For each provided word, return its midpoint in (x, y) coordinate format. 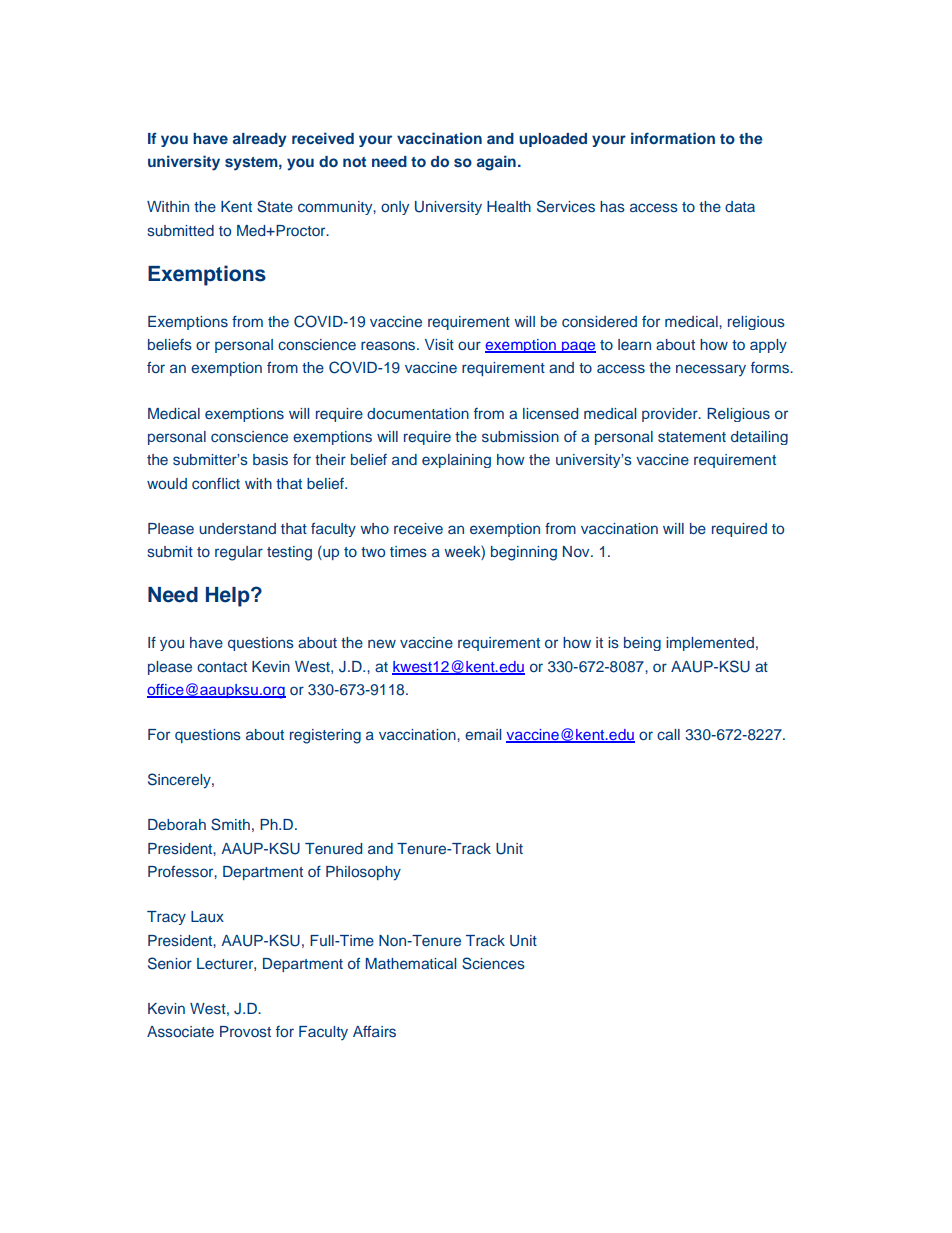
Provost (245, 1031)
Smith (230, 824)
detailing (759, 438)
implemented (710, 644)
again (496, 163)
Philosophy (363, 873)
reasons (389, 345)
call (668, 734)
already (260, 140)
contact (222, 667)
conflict (216, 483)
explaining (456, 461)
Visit (439, 344)
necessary (711, 370)
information (673, 138)
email (483, 734)
